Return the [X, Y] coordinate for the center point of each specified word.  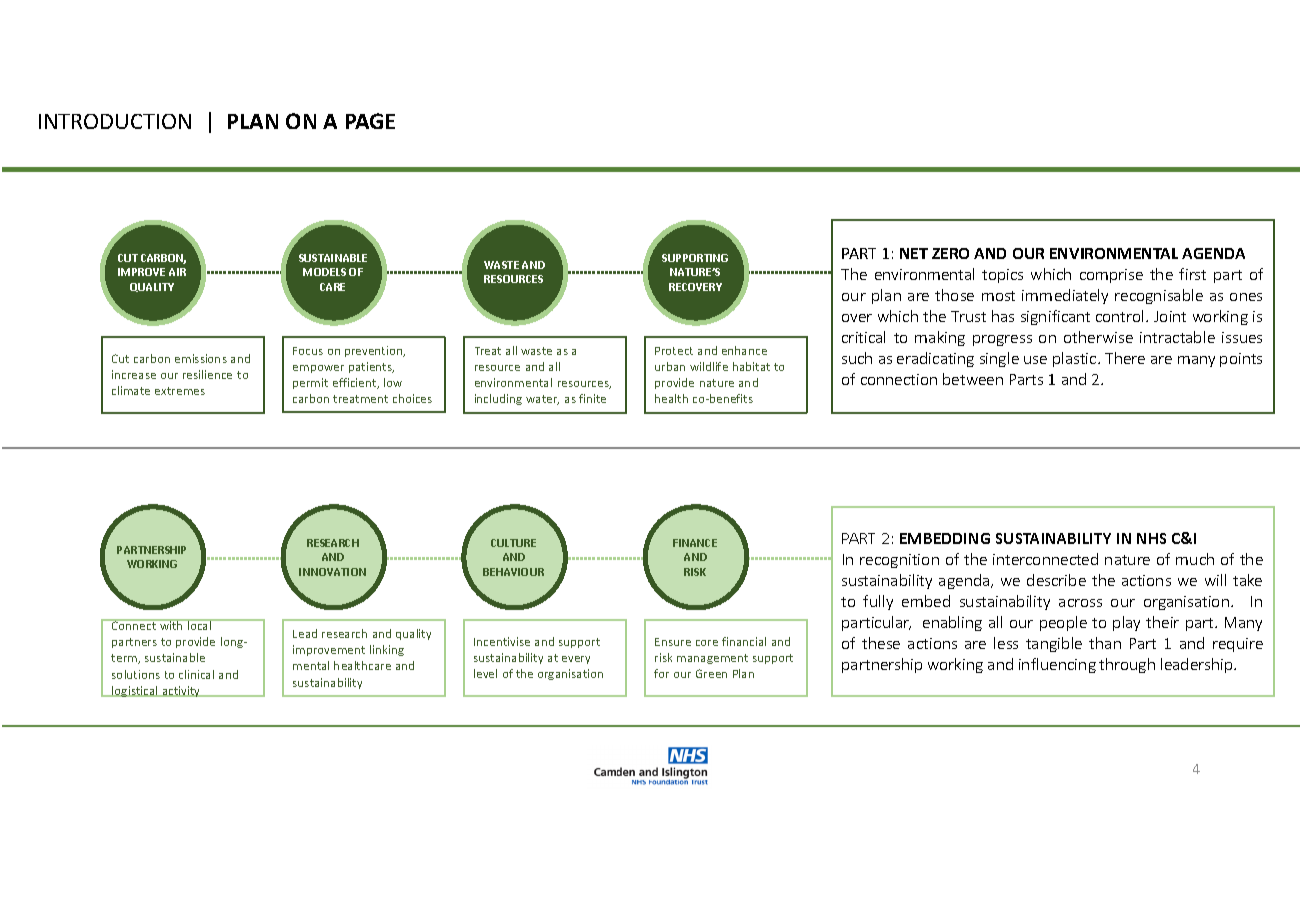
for [661, 673]
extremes [180, 391]
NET [914, 253]
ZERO [950, 253]
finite [592, 398]
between [973, 379]
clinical [196, 674]
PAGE [370, 121]
